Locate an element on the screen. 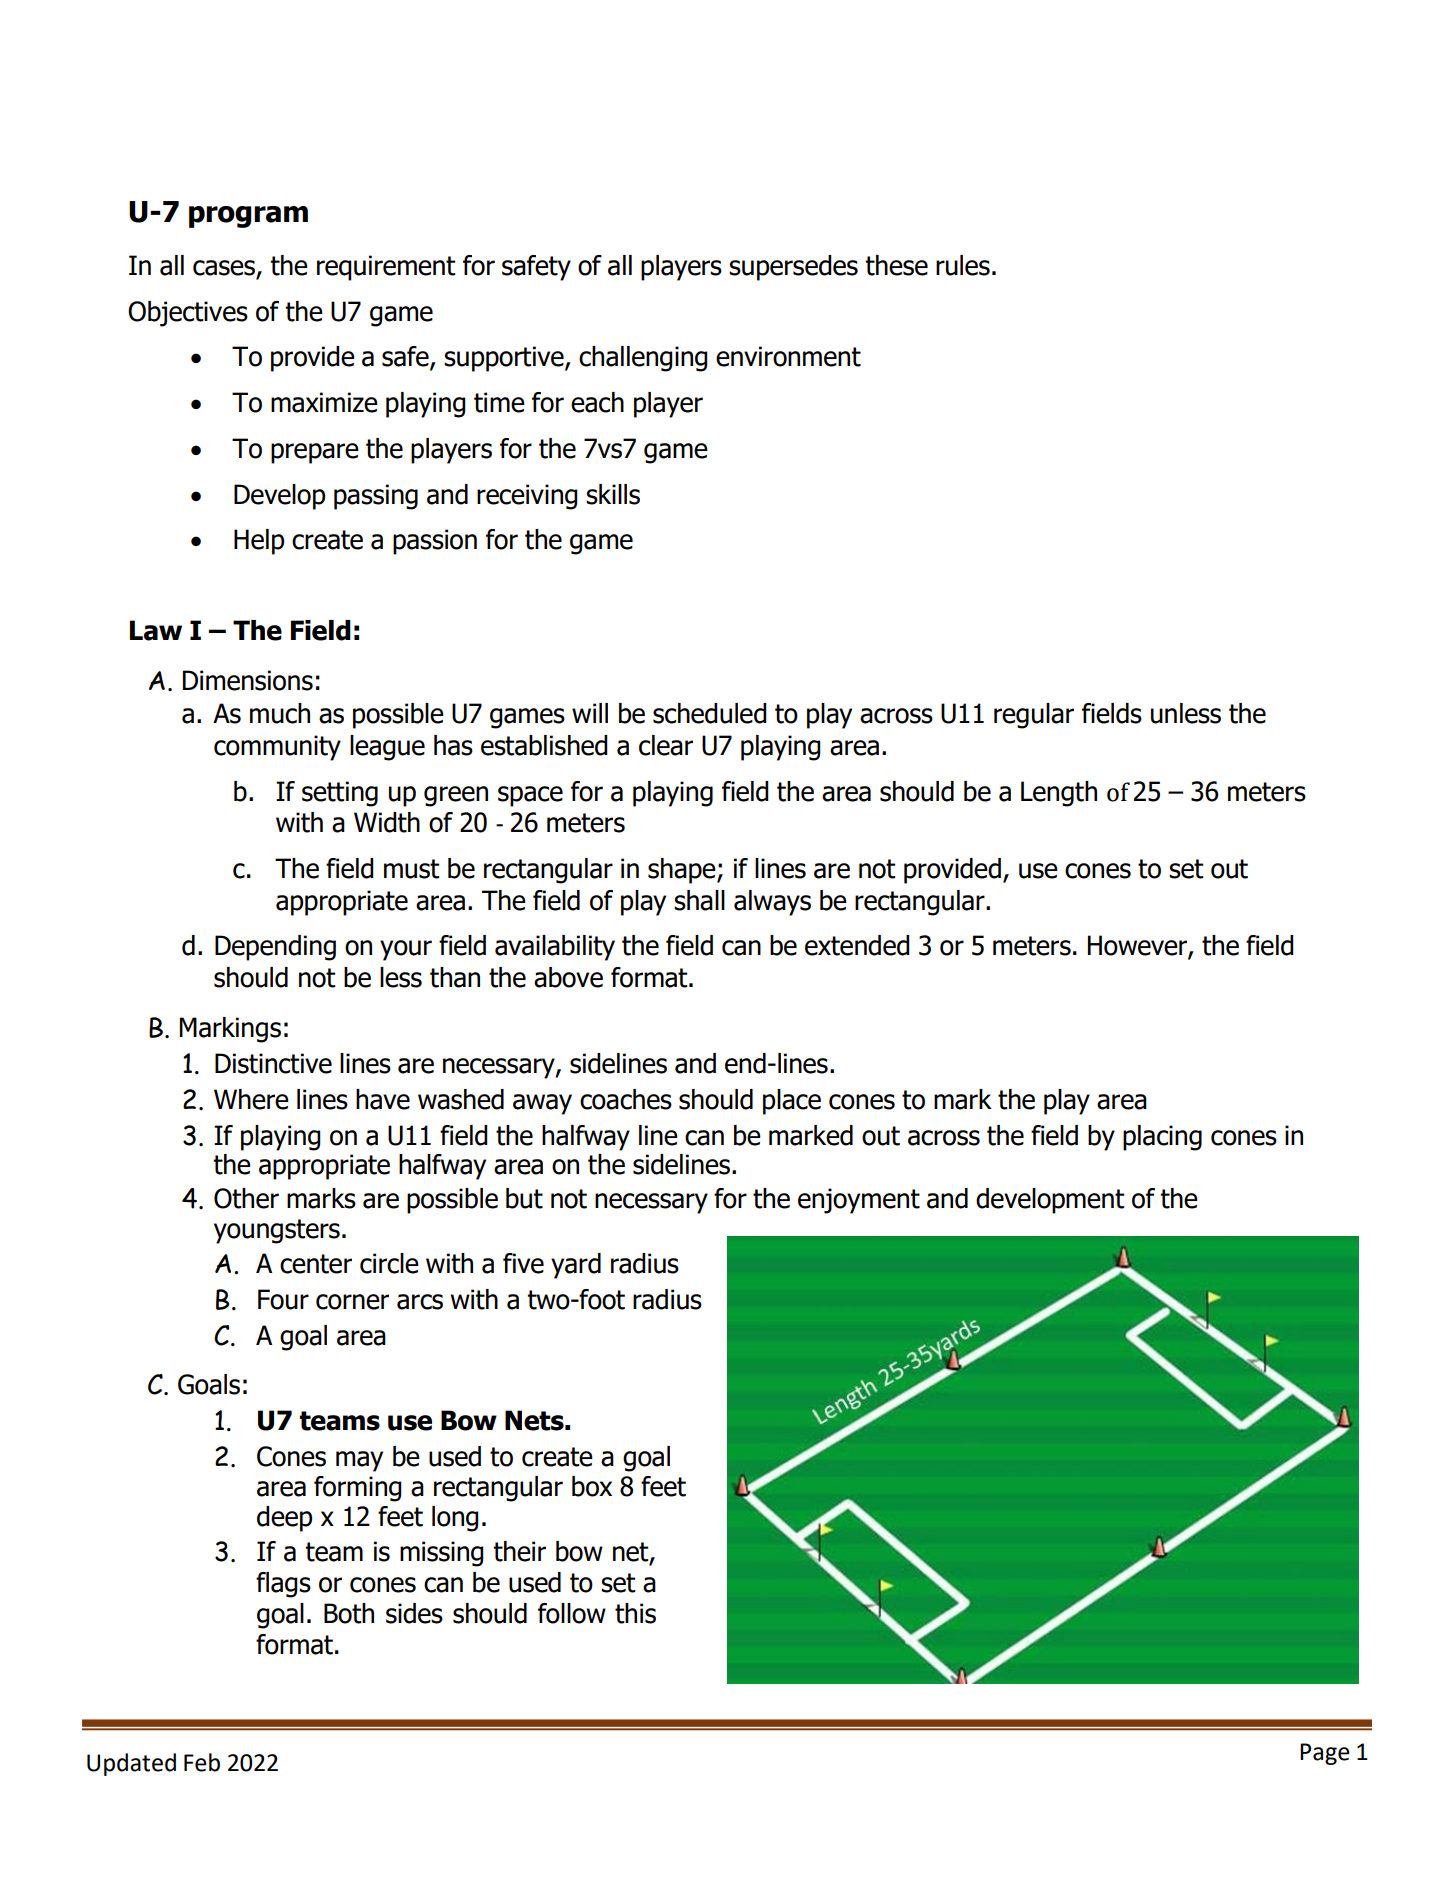 The width and height of the screenshot is (1454, 1882). Feb is located at coordinates (202, 1762).
